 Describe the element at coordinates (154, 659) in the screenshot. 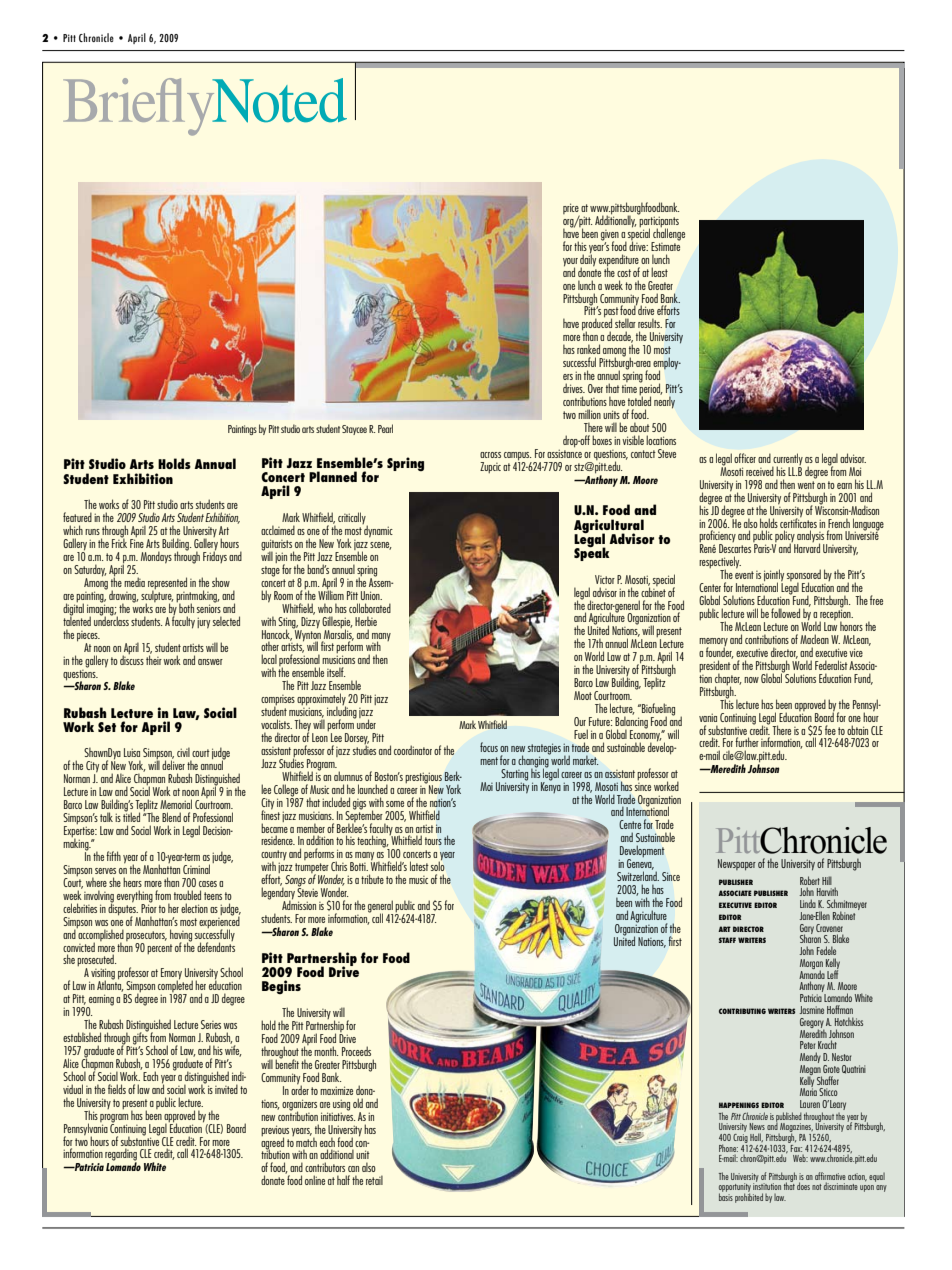

I see `their` at that location.
